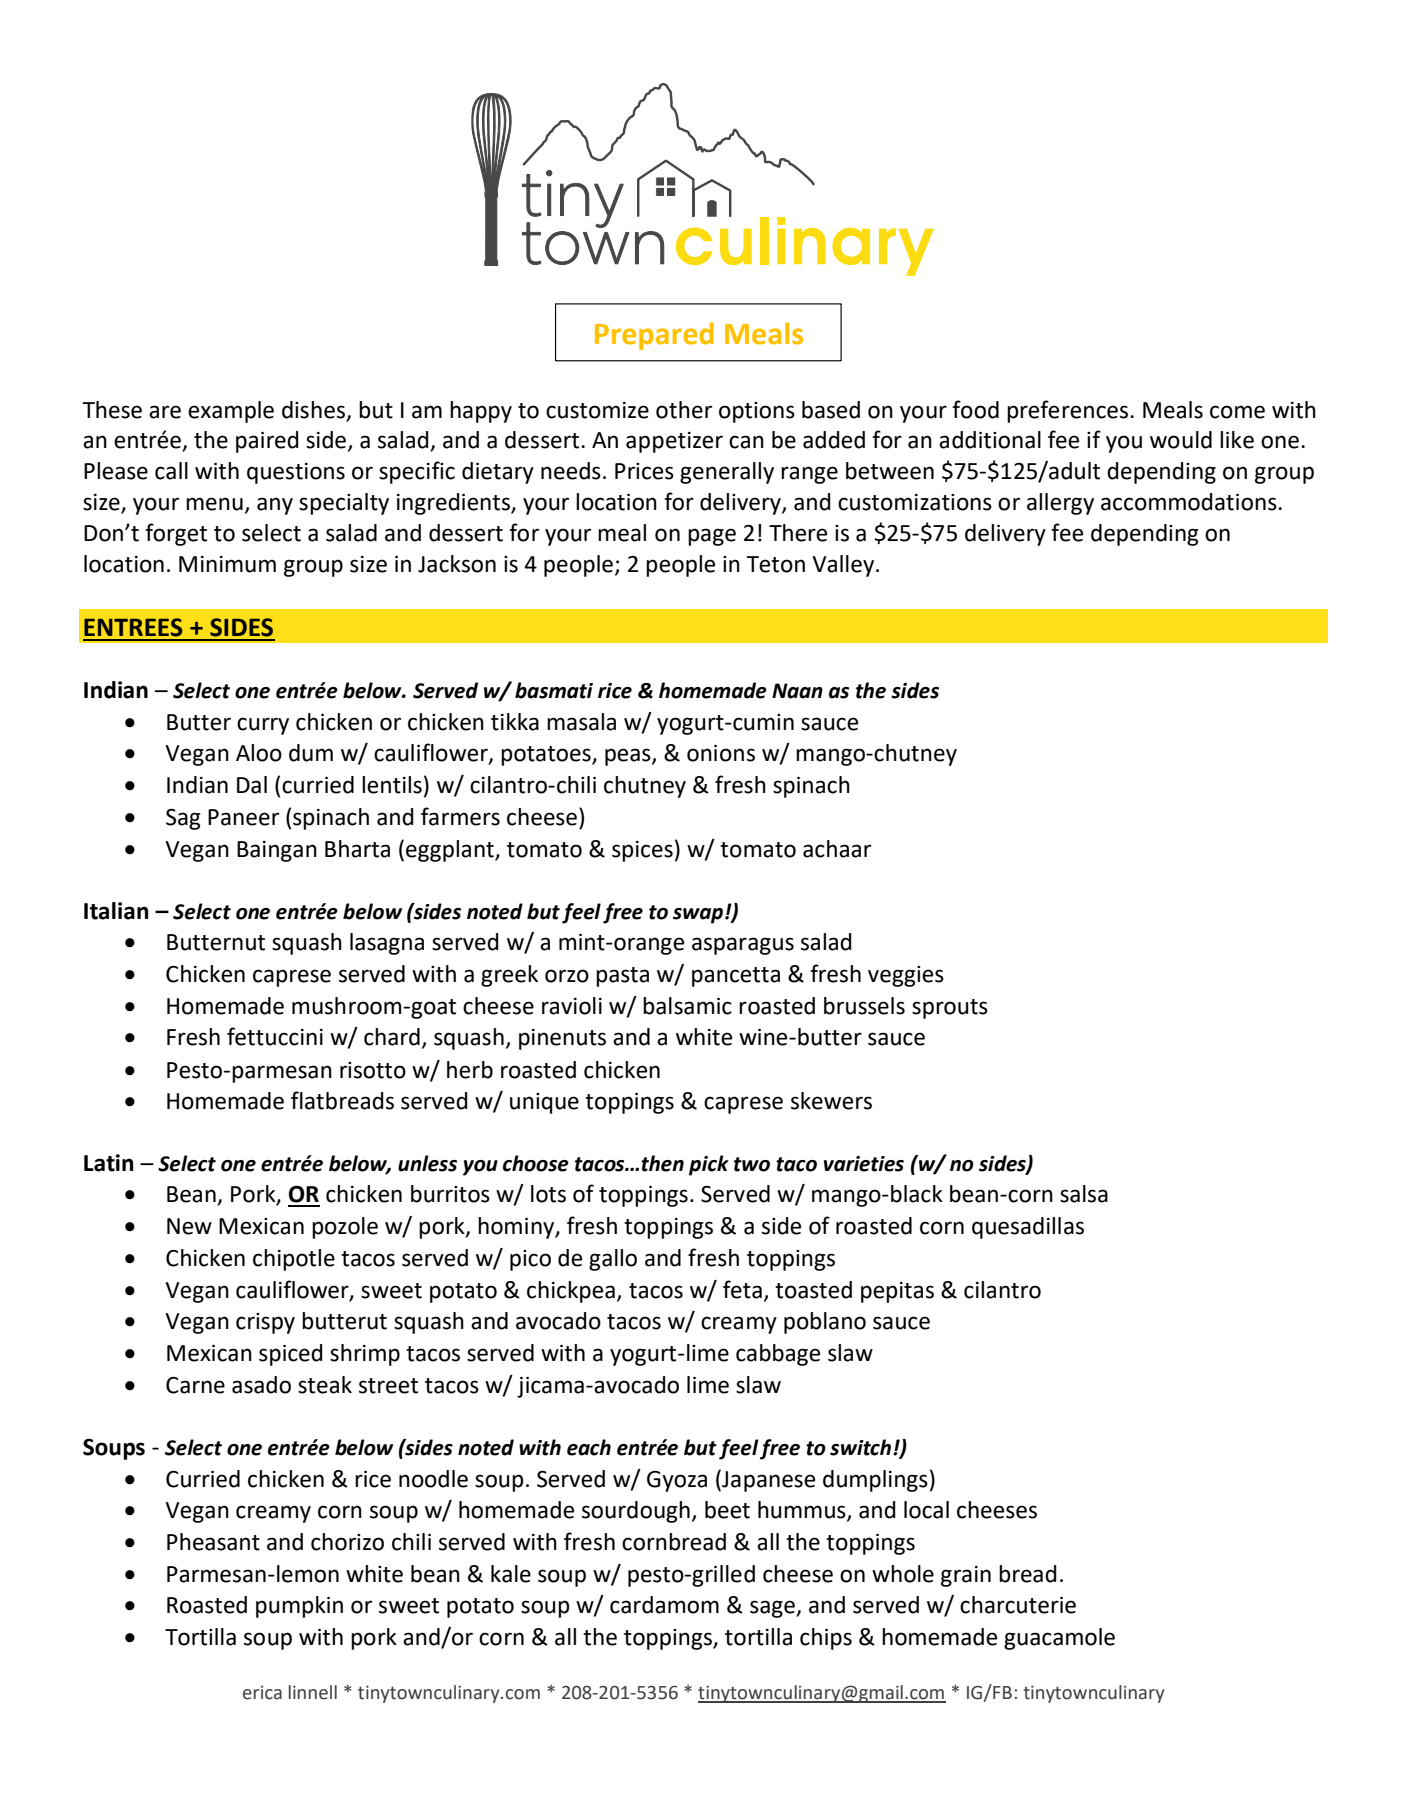 This screenshot has height=1820, width=1407. I want to click on masala, so click(581, 722).
